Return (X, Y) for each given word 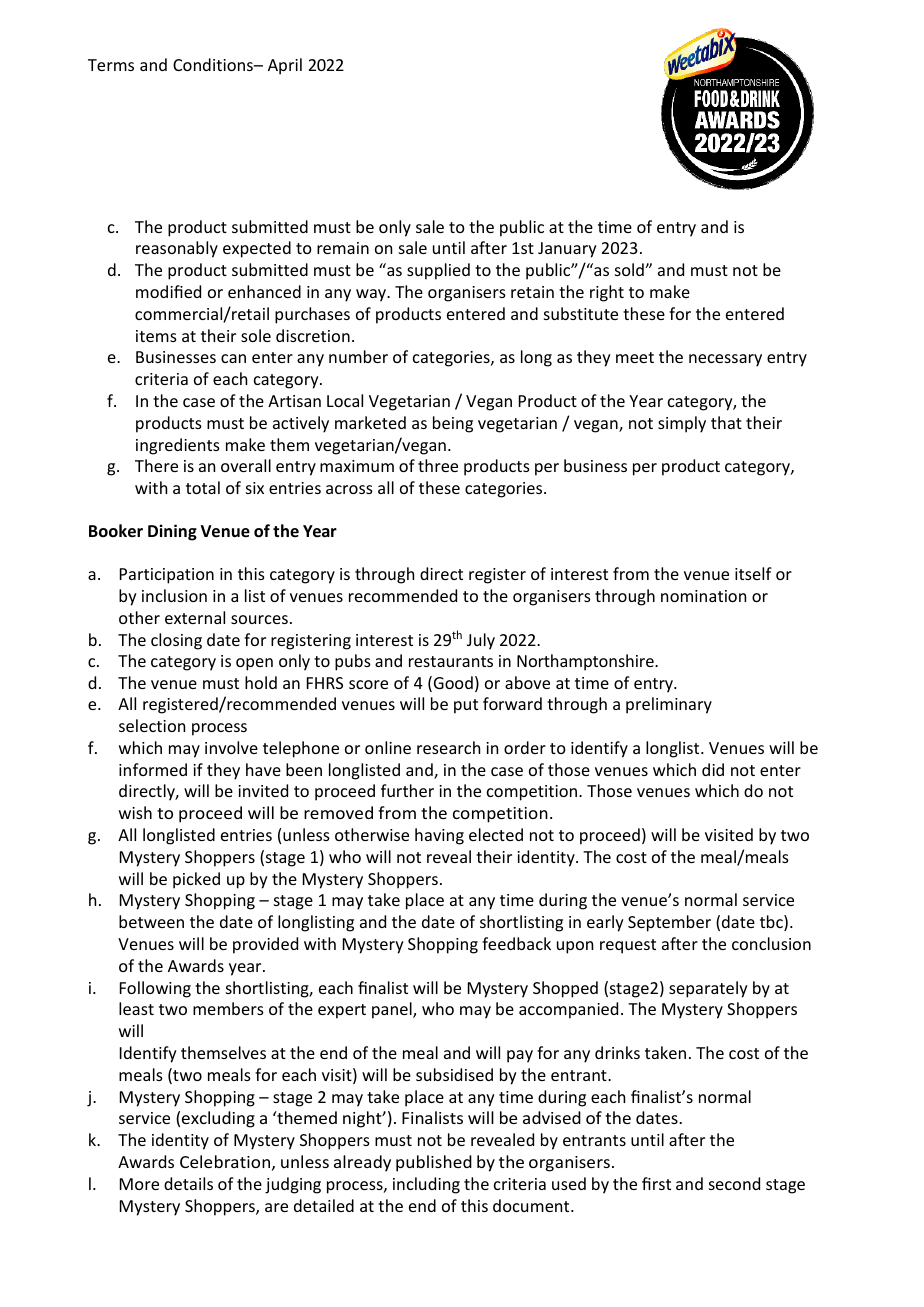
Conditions (214, 64)
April (285, 66)
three (438, 465)
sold (630, 269)
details (188, 1183)
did (713, 769)
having (439, 836)
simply (682, 424)
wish (135, 812)
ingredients (178, 446)
